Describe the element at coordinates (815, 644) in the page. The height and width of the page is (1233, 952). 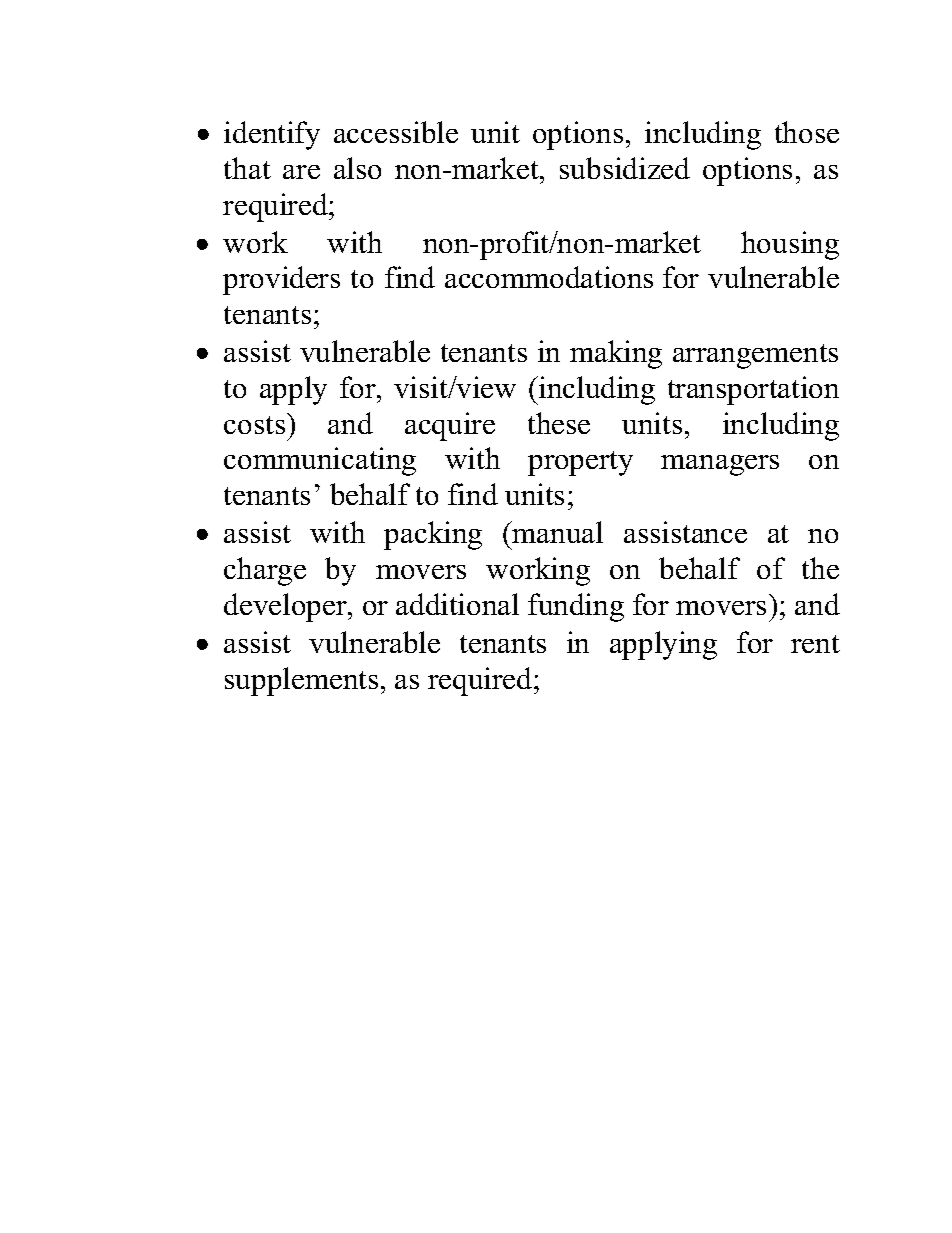
I see `rent` at that location.
